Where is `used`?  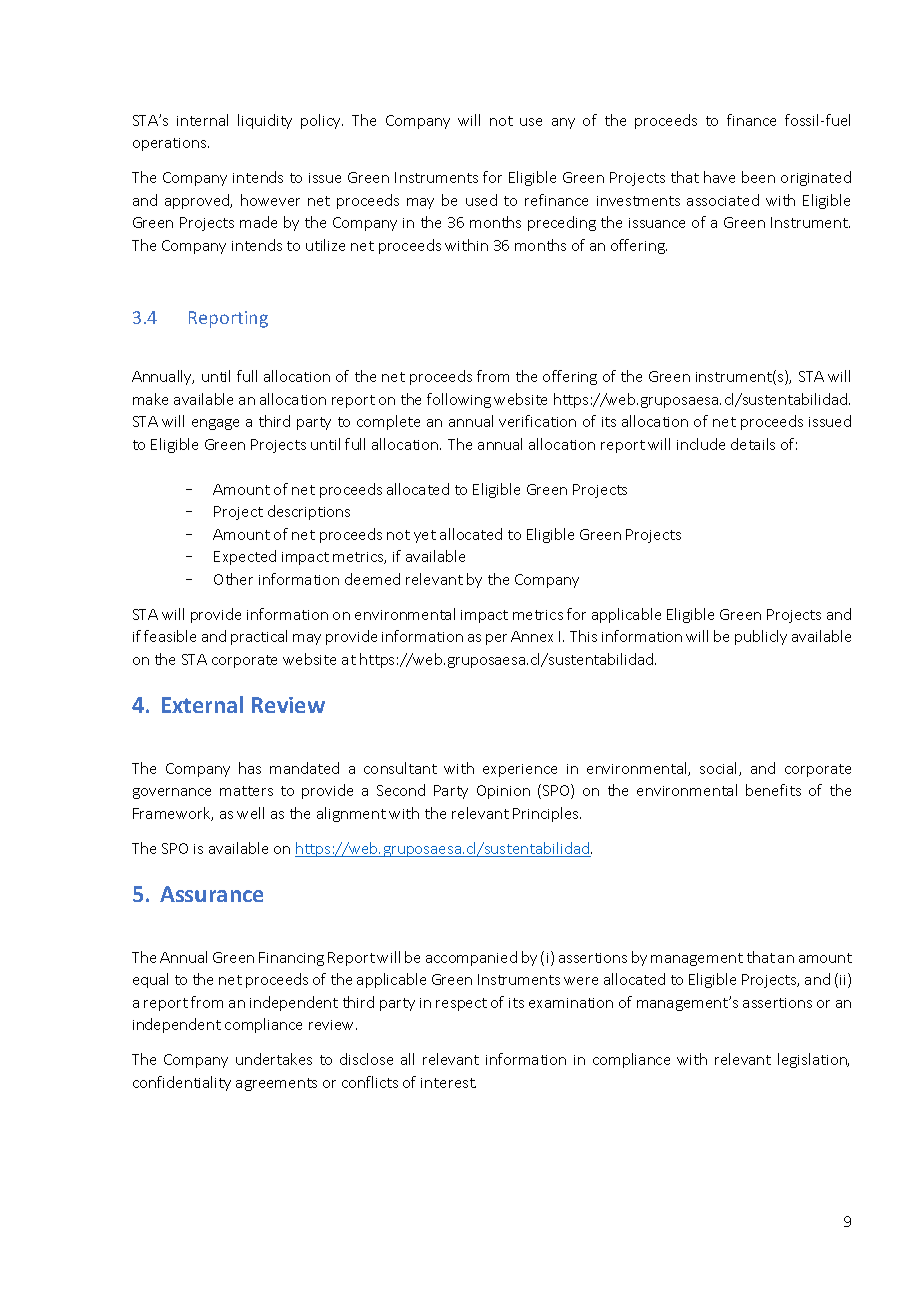 used is located at coordinates (481, 200).
